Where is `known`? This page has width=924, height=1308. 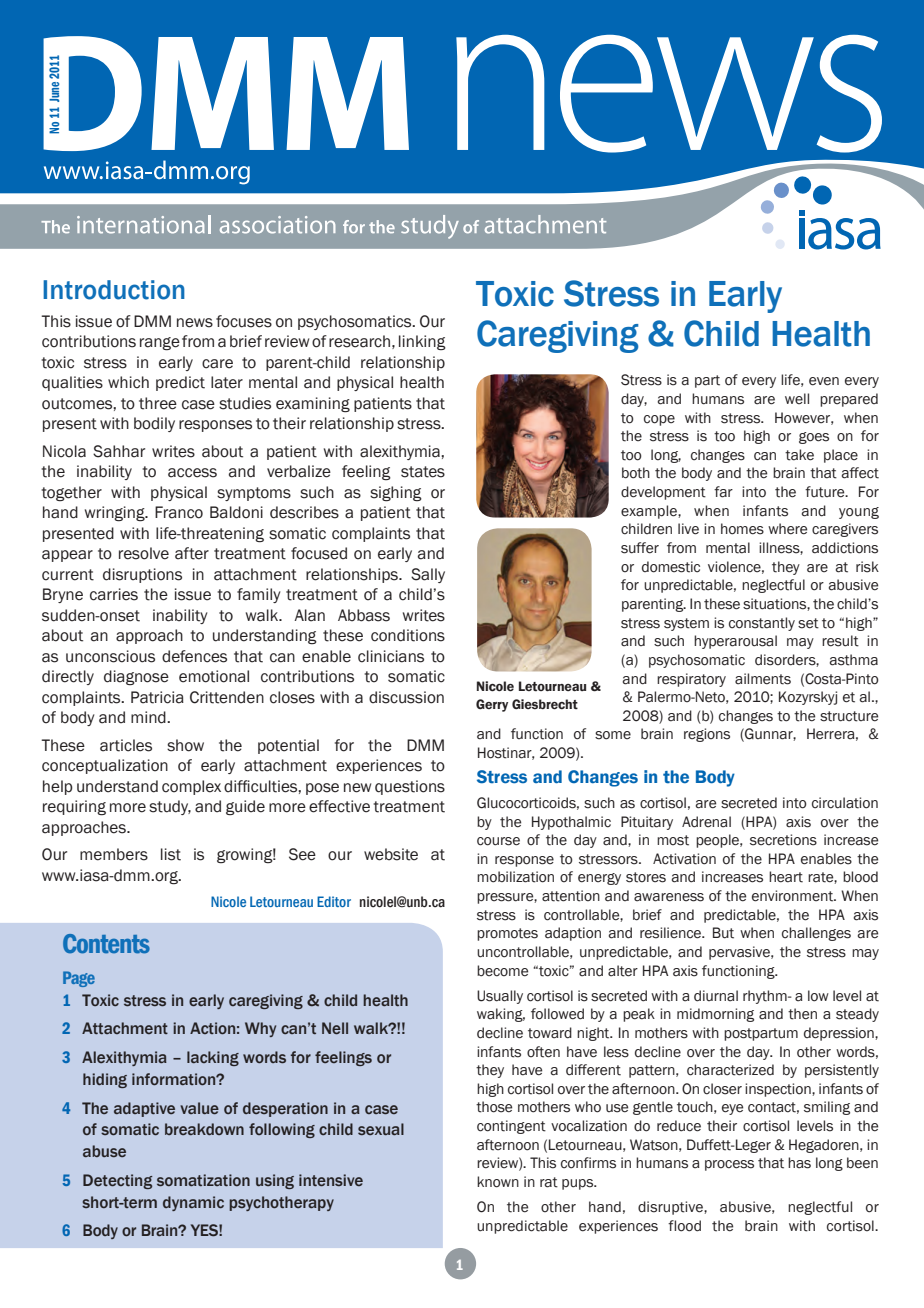 known is located at coordinates (498, 1182).
